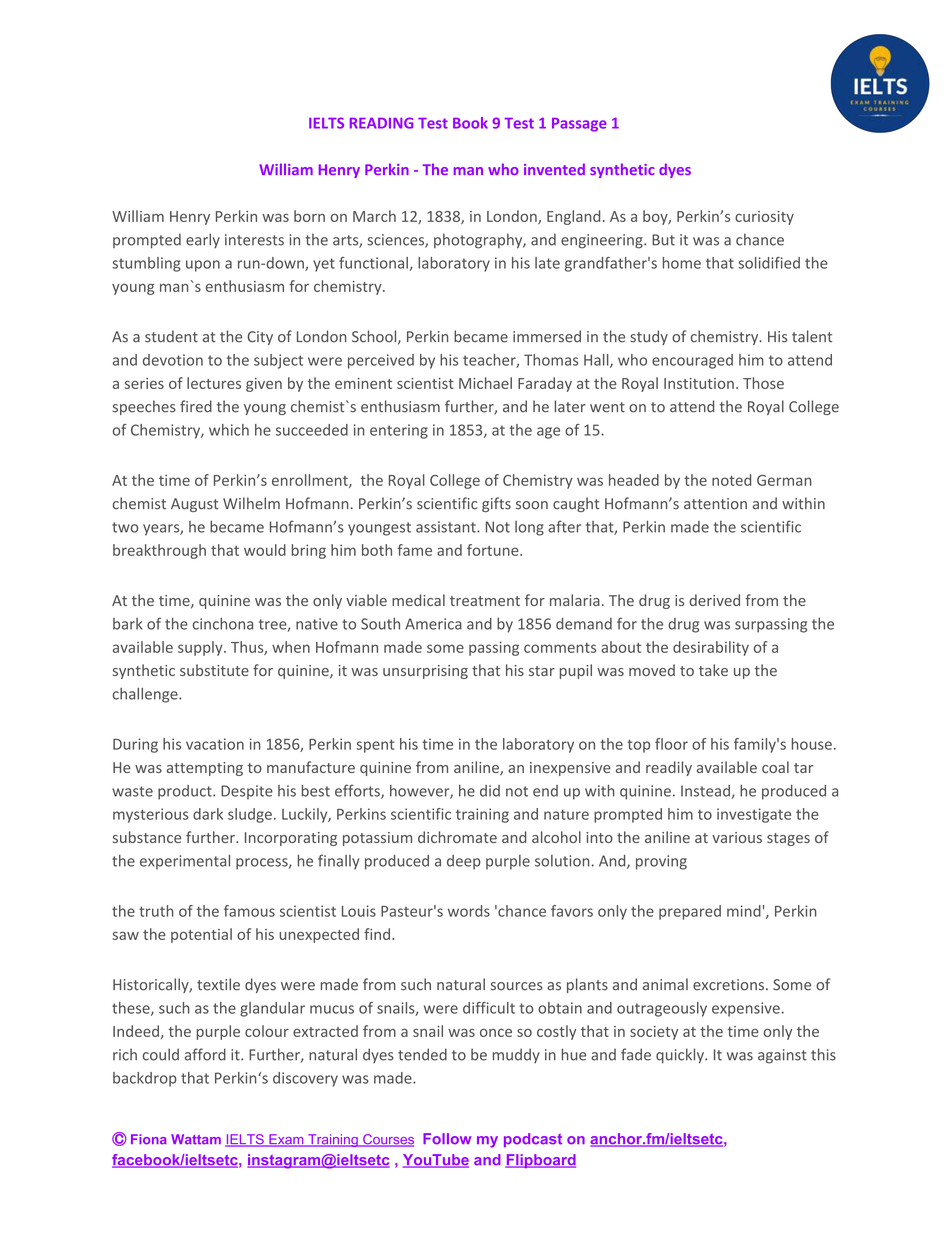 The width and height of the screenshot is (952, 1233). What do you see at coordinates (711, 648) in the screenshot?
I see `desirability` at bounding box center [711, 648].
